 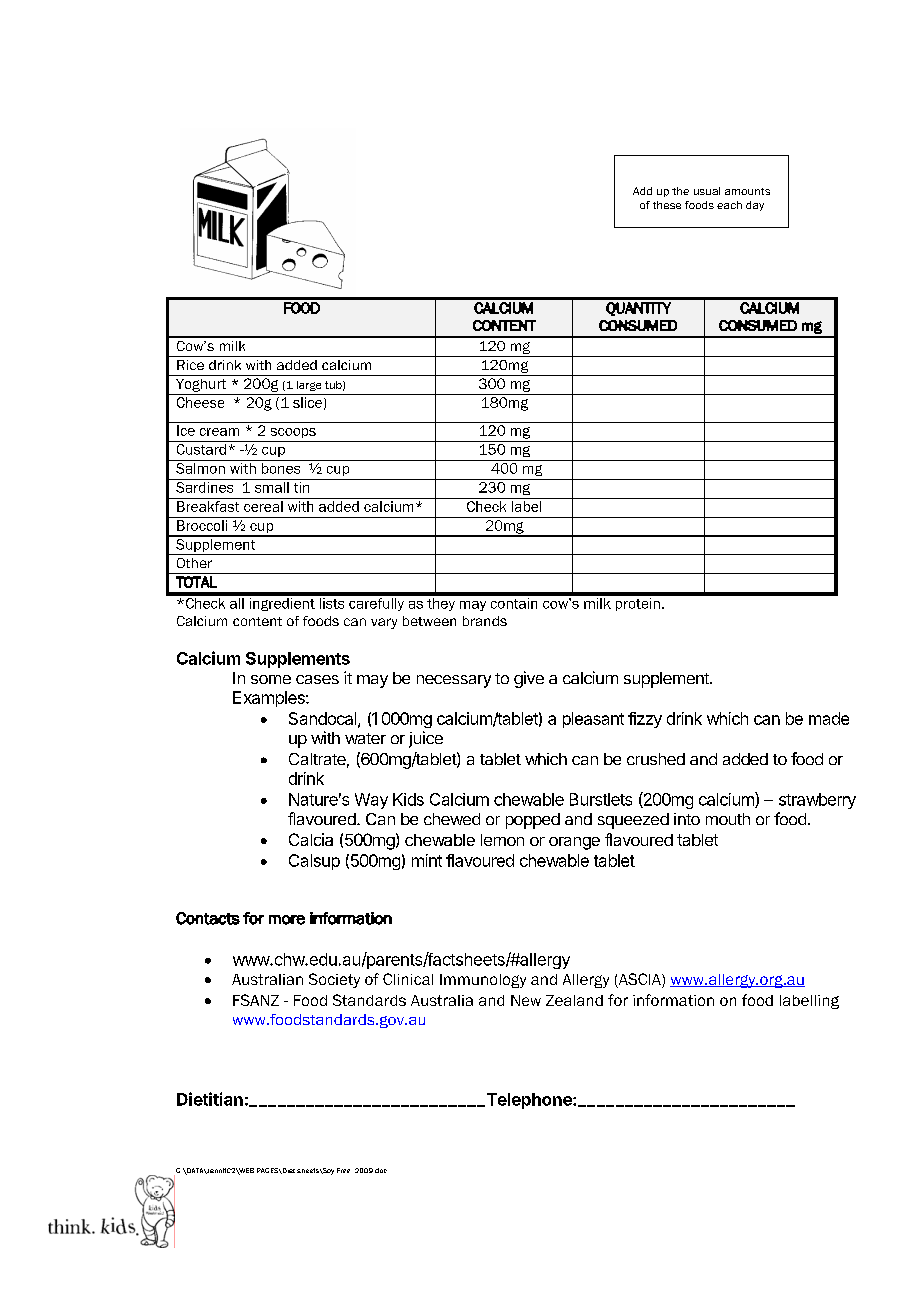 What do you see at coordinates (287, 920) in the screenshot?
I see `more` at bounding box center [287, 920].
